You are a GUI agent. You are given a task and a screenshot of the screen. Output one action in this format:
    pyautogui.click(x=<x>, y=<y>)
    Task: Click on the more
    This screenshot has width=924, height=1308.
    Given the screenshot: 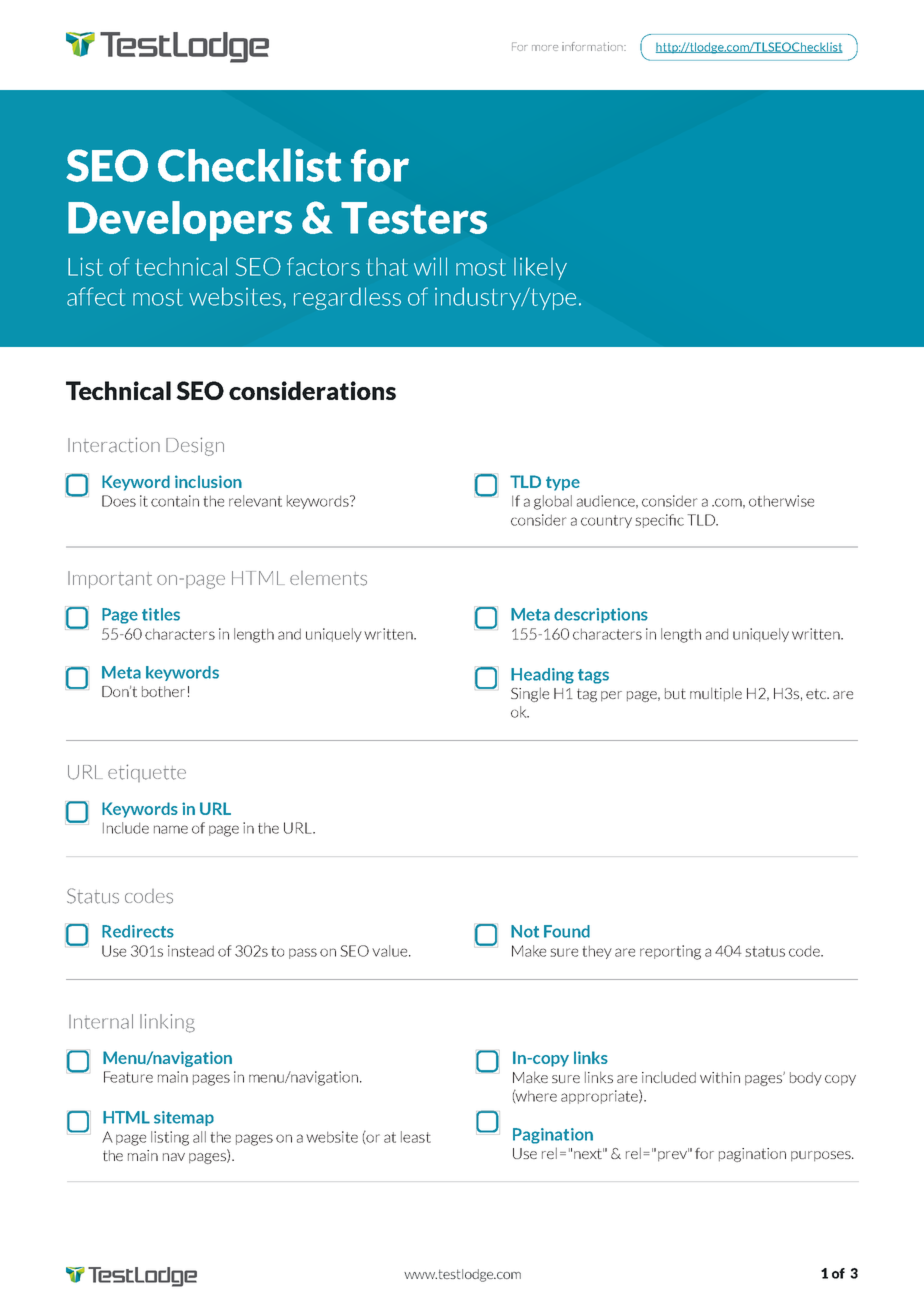 What is the action you would take?
    pyautogui.click(x=545, y=48)
